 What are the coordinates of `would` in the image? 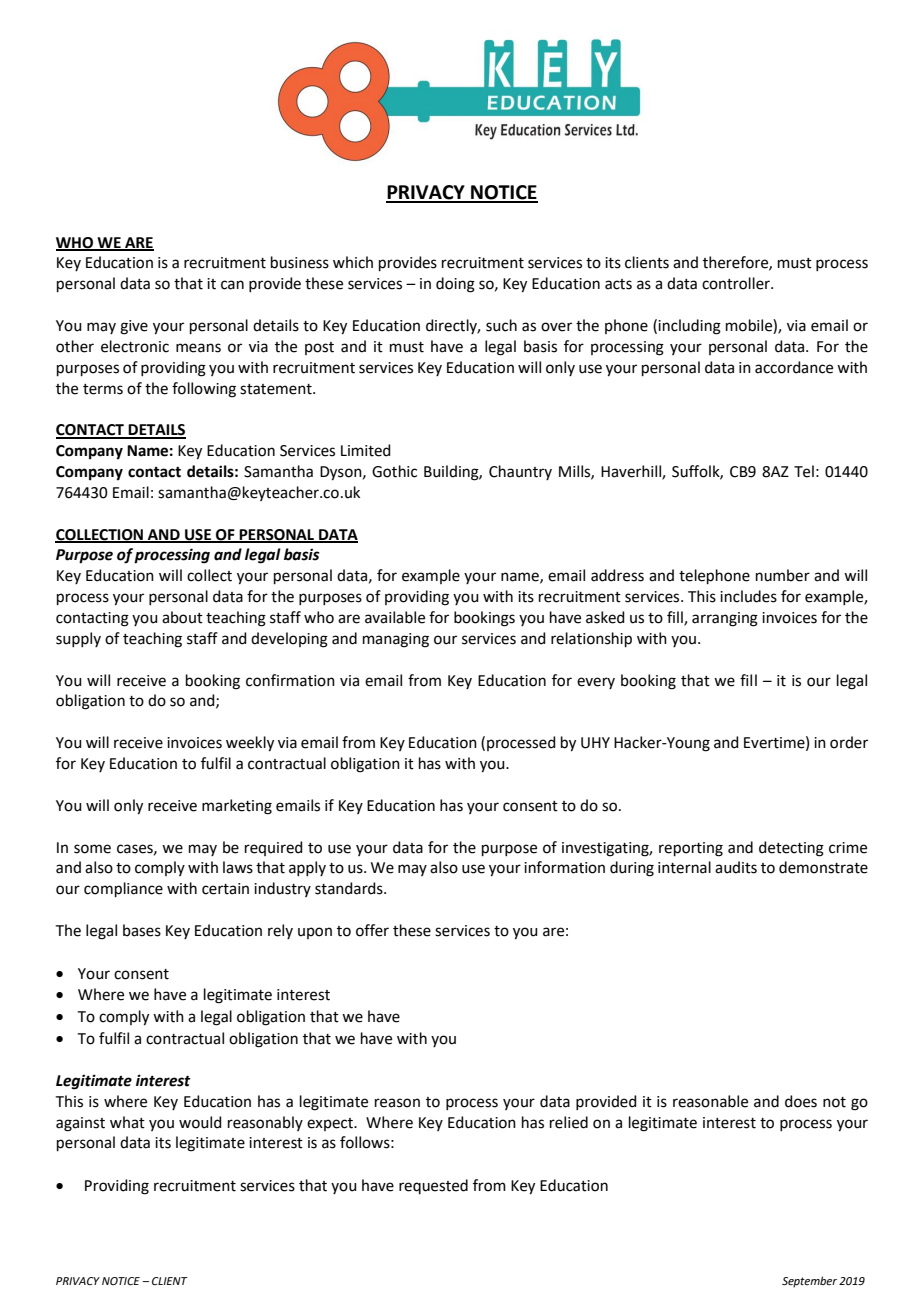 It's located at (200, 1122).
